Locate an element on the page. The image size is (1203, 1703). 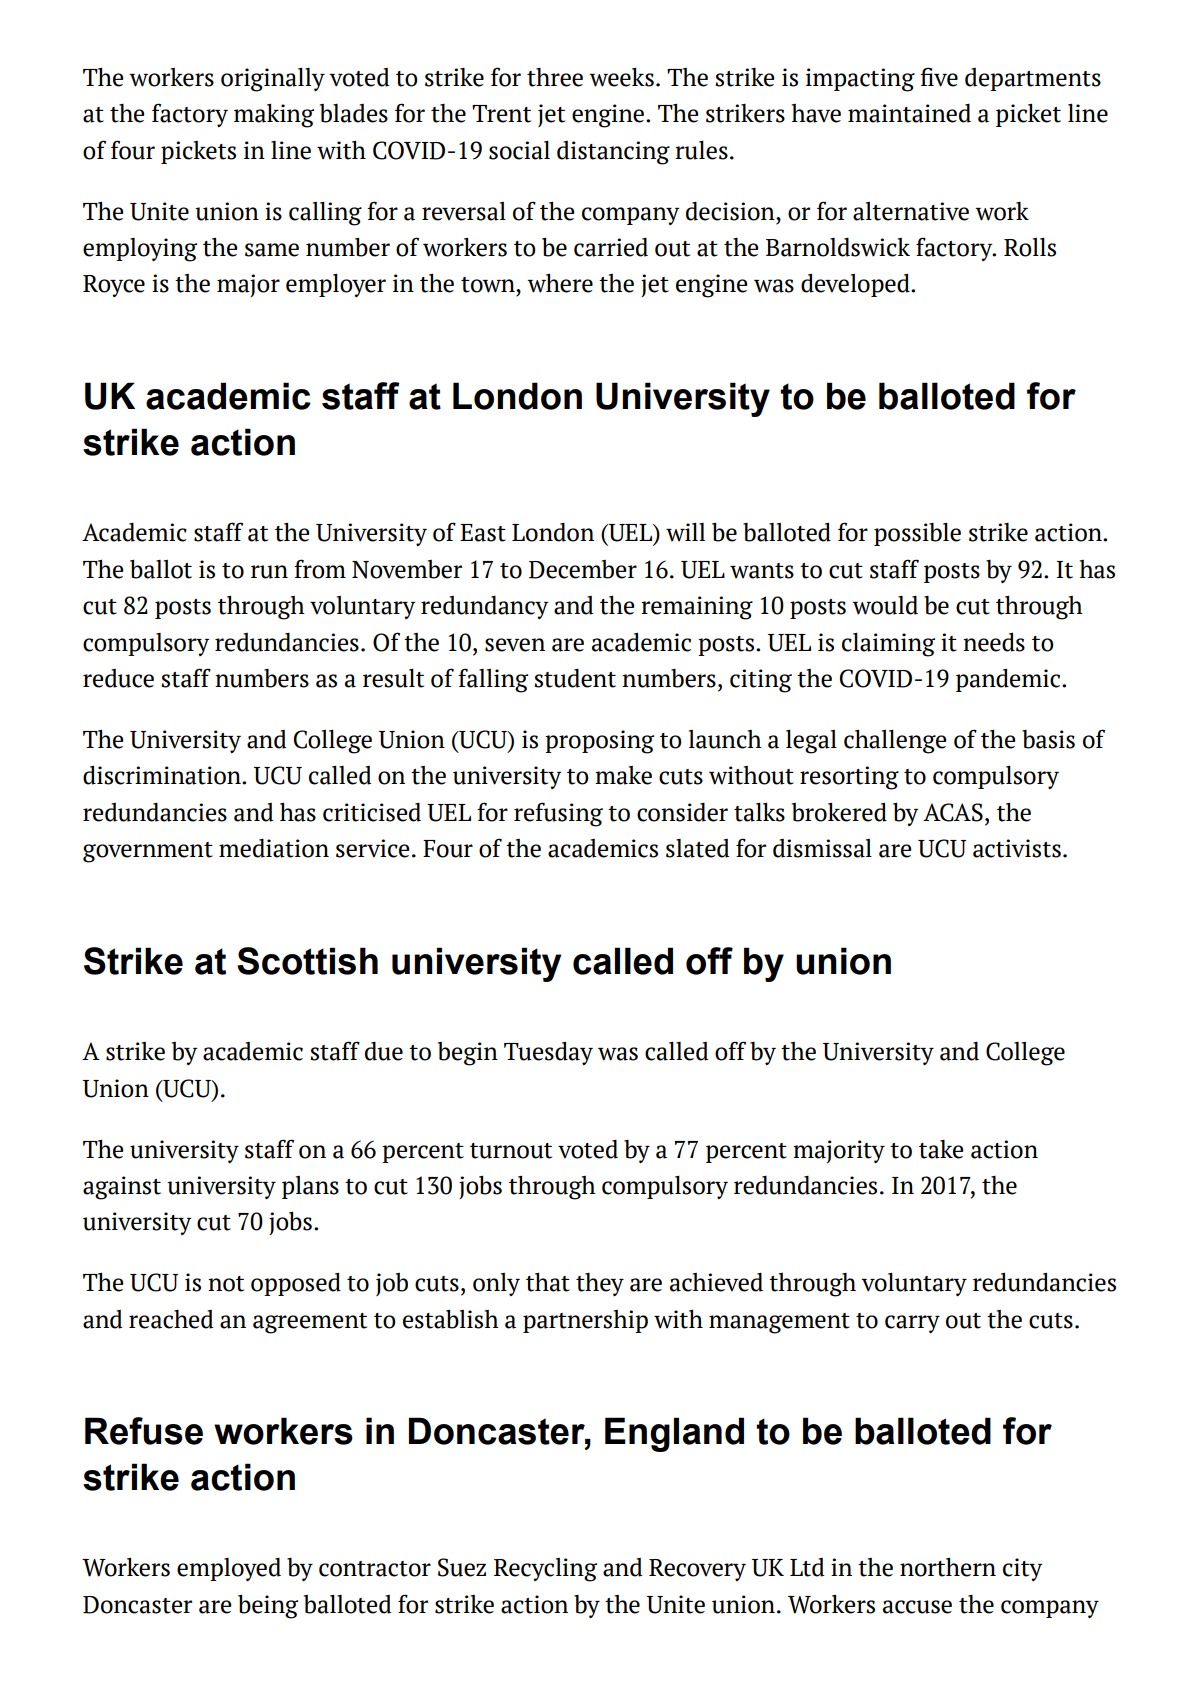
run is located at coordinates (269, 572).
